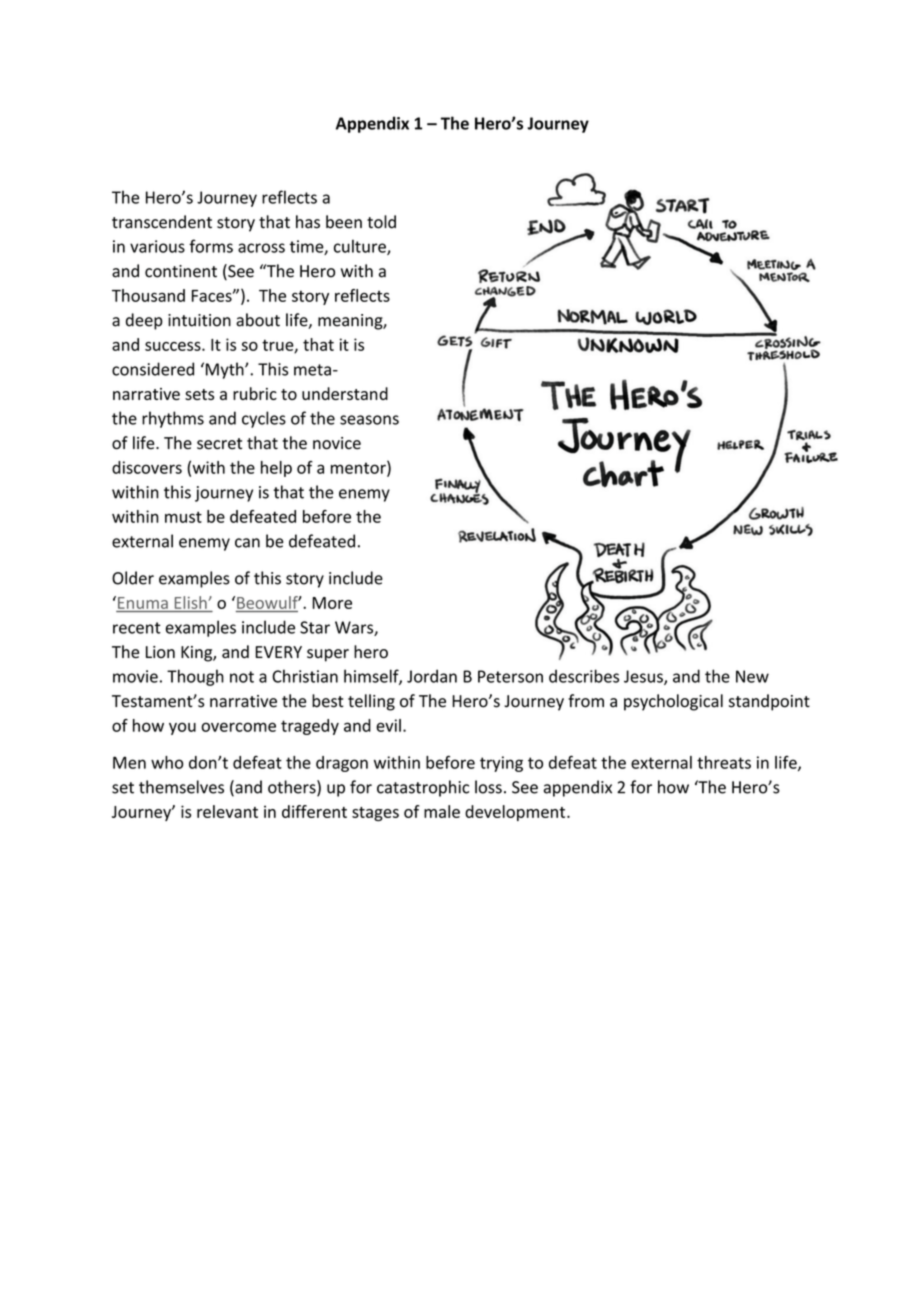 The height and width of the page is (1308, 924). What do you see at coordinates (644, 677) in the page?
I see `Jesus` at bounding box center [644, 677].
